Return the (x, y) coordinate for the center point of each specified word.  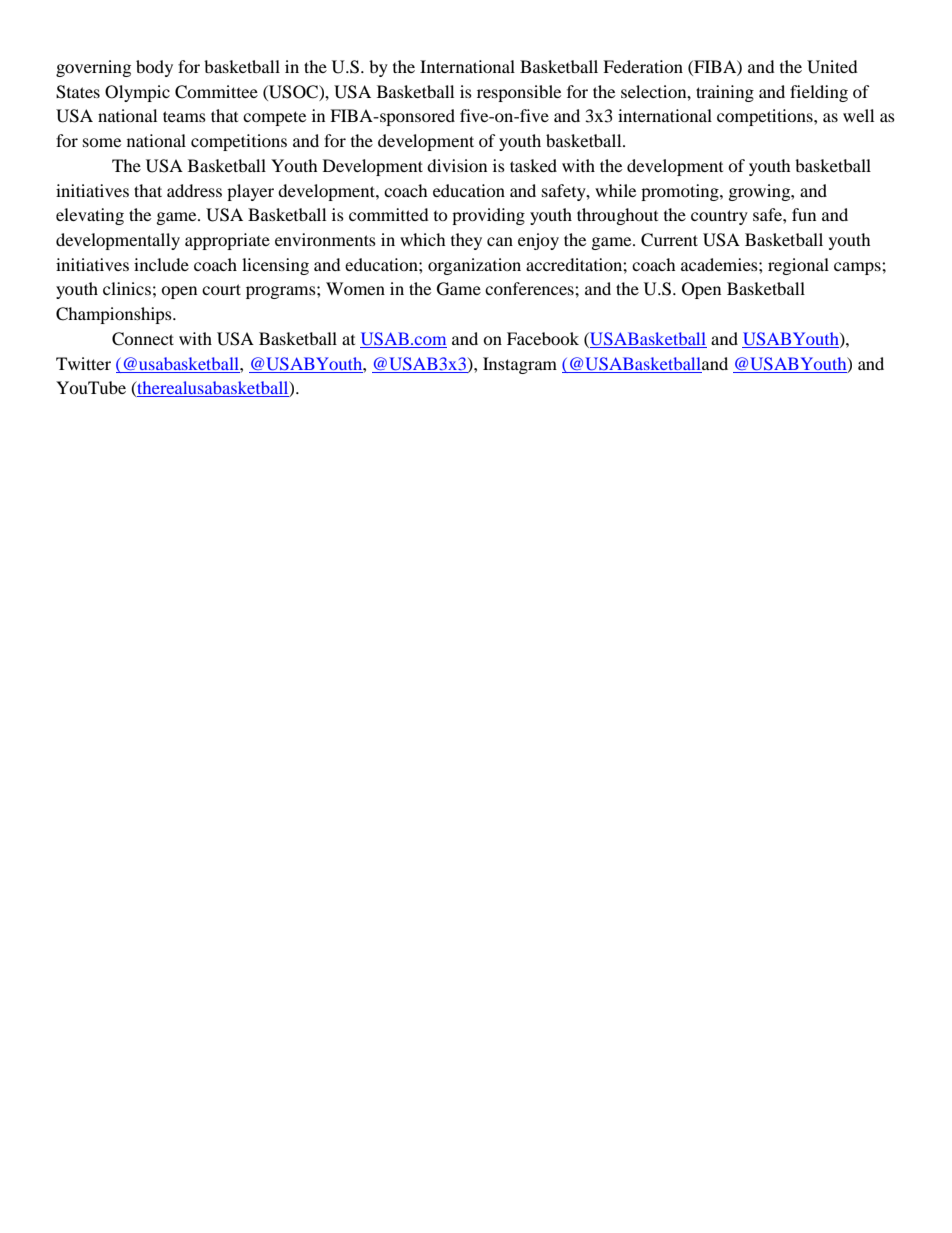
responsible (519, 93)
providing (488, 216)
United (832, 67)
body (154, 68)
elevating (90, 216)
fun (804, 214)
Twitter (83, 363)
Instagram (520, 365)
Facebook (543, 338)
